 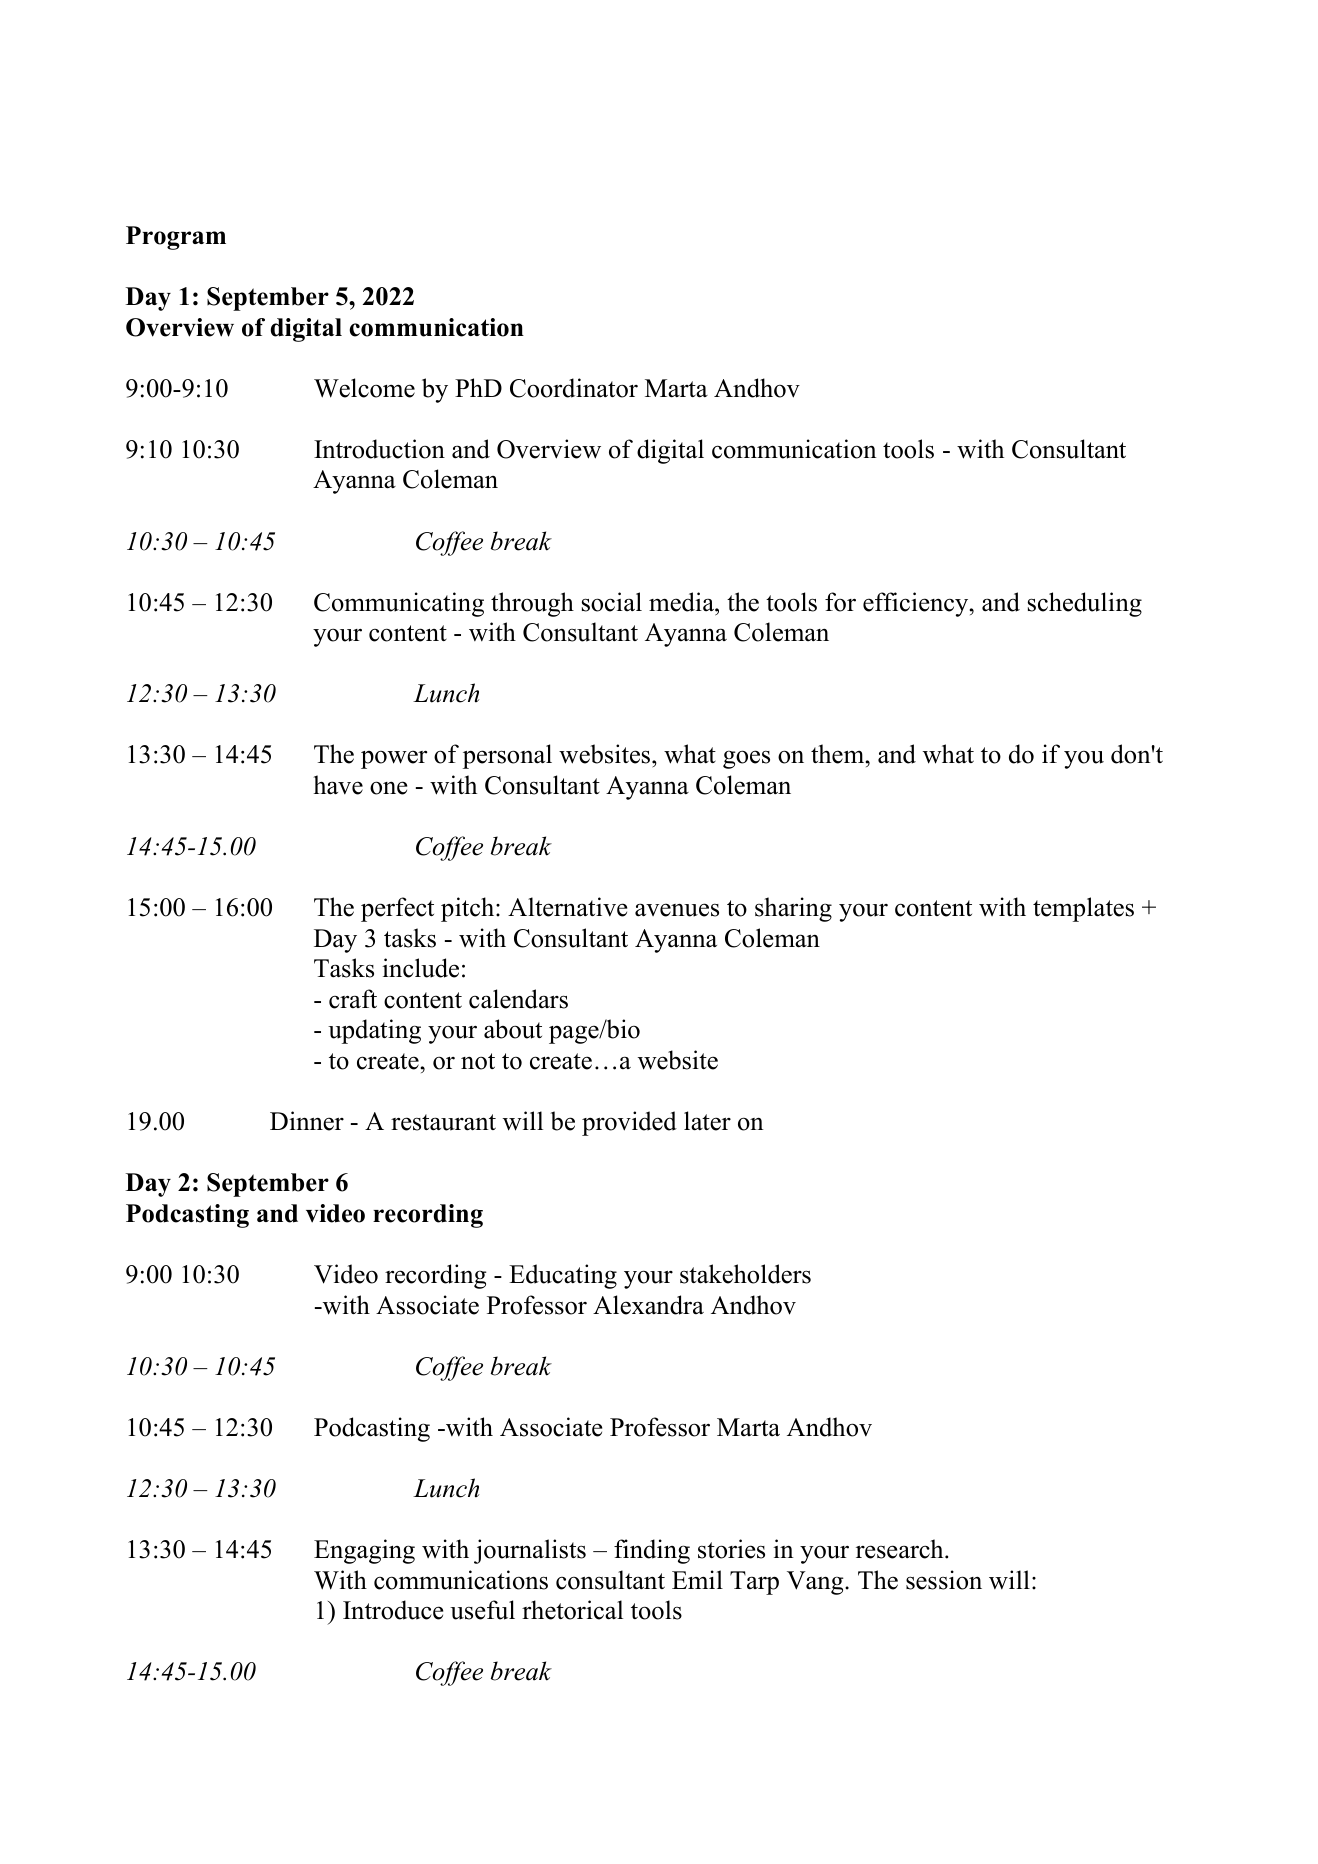 I want to click on Communicating, so click(x=399, y=604).
